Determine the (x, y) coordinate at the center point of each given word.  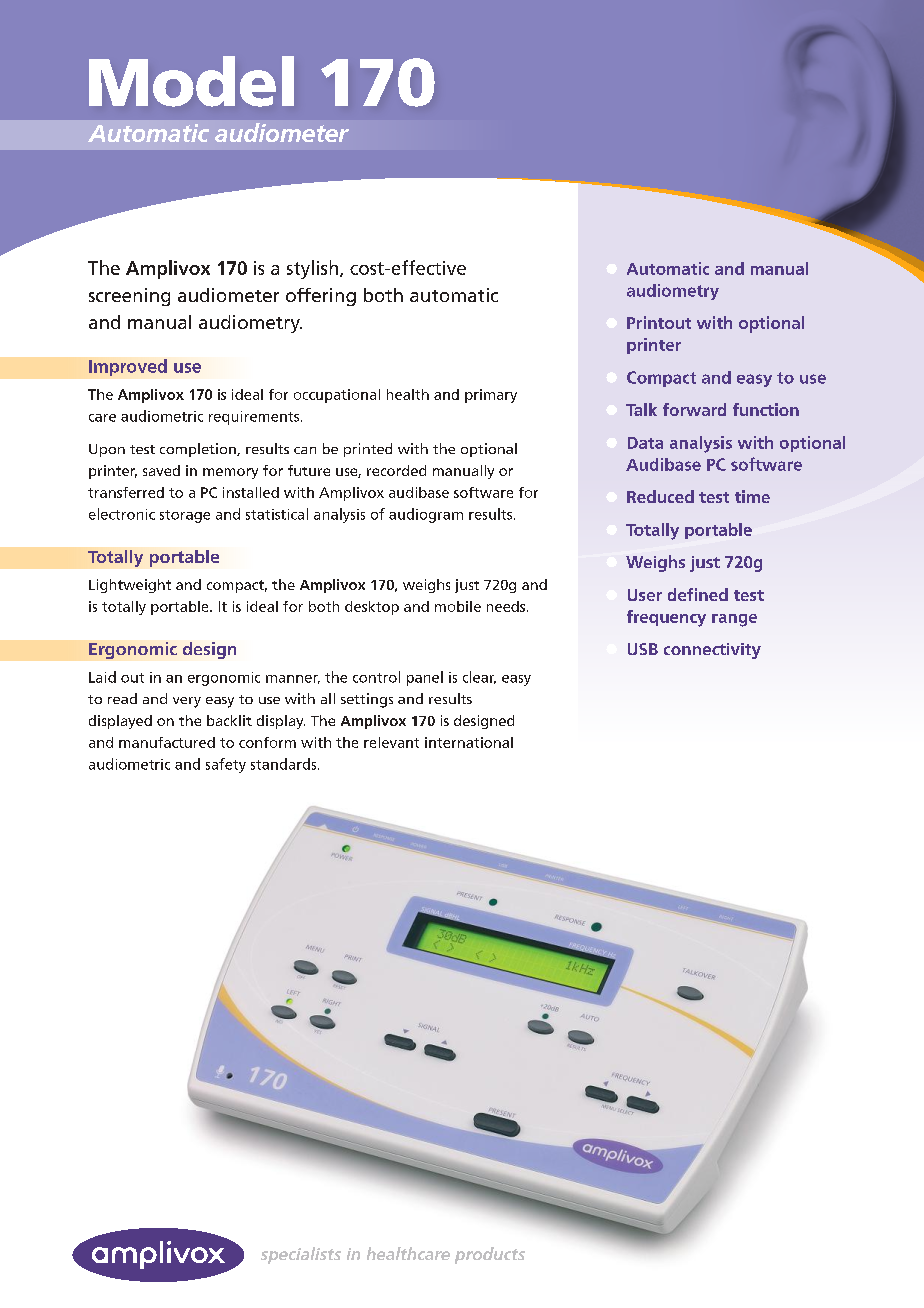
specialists (301, 1255)
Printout (659, 322)
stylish (312, 269)
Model (191, 81)
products (490, 1255)
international (469, 742)
